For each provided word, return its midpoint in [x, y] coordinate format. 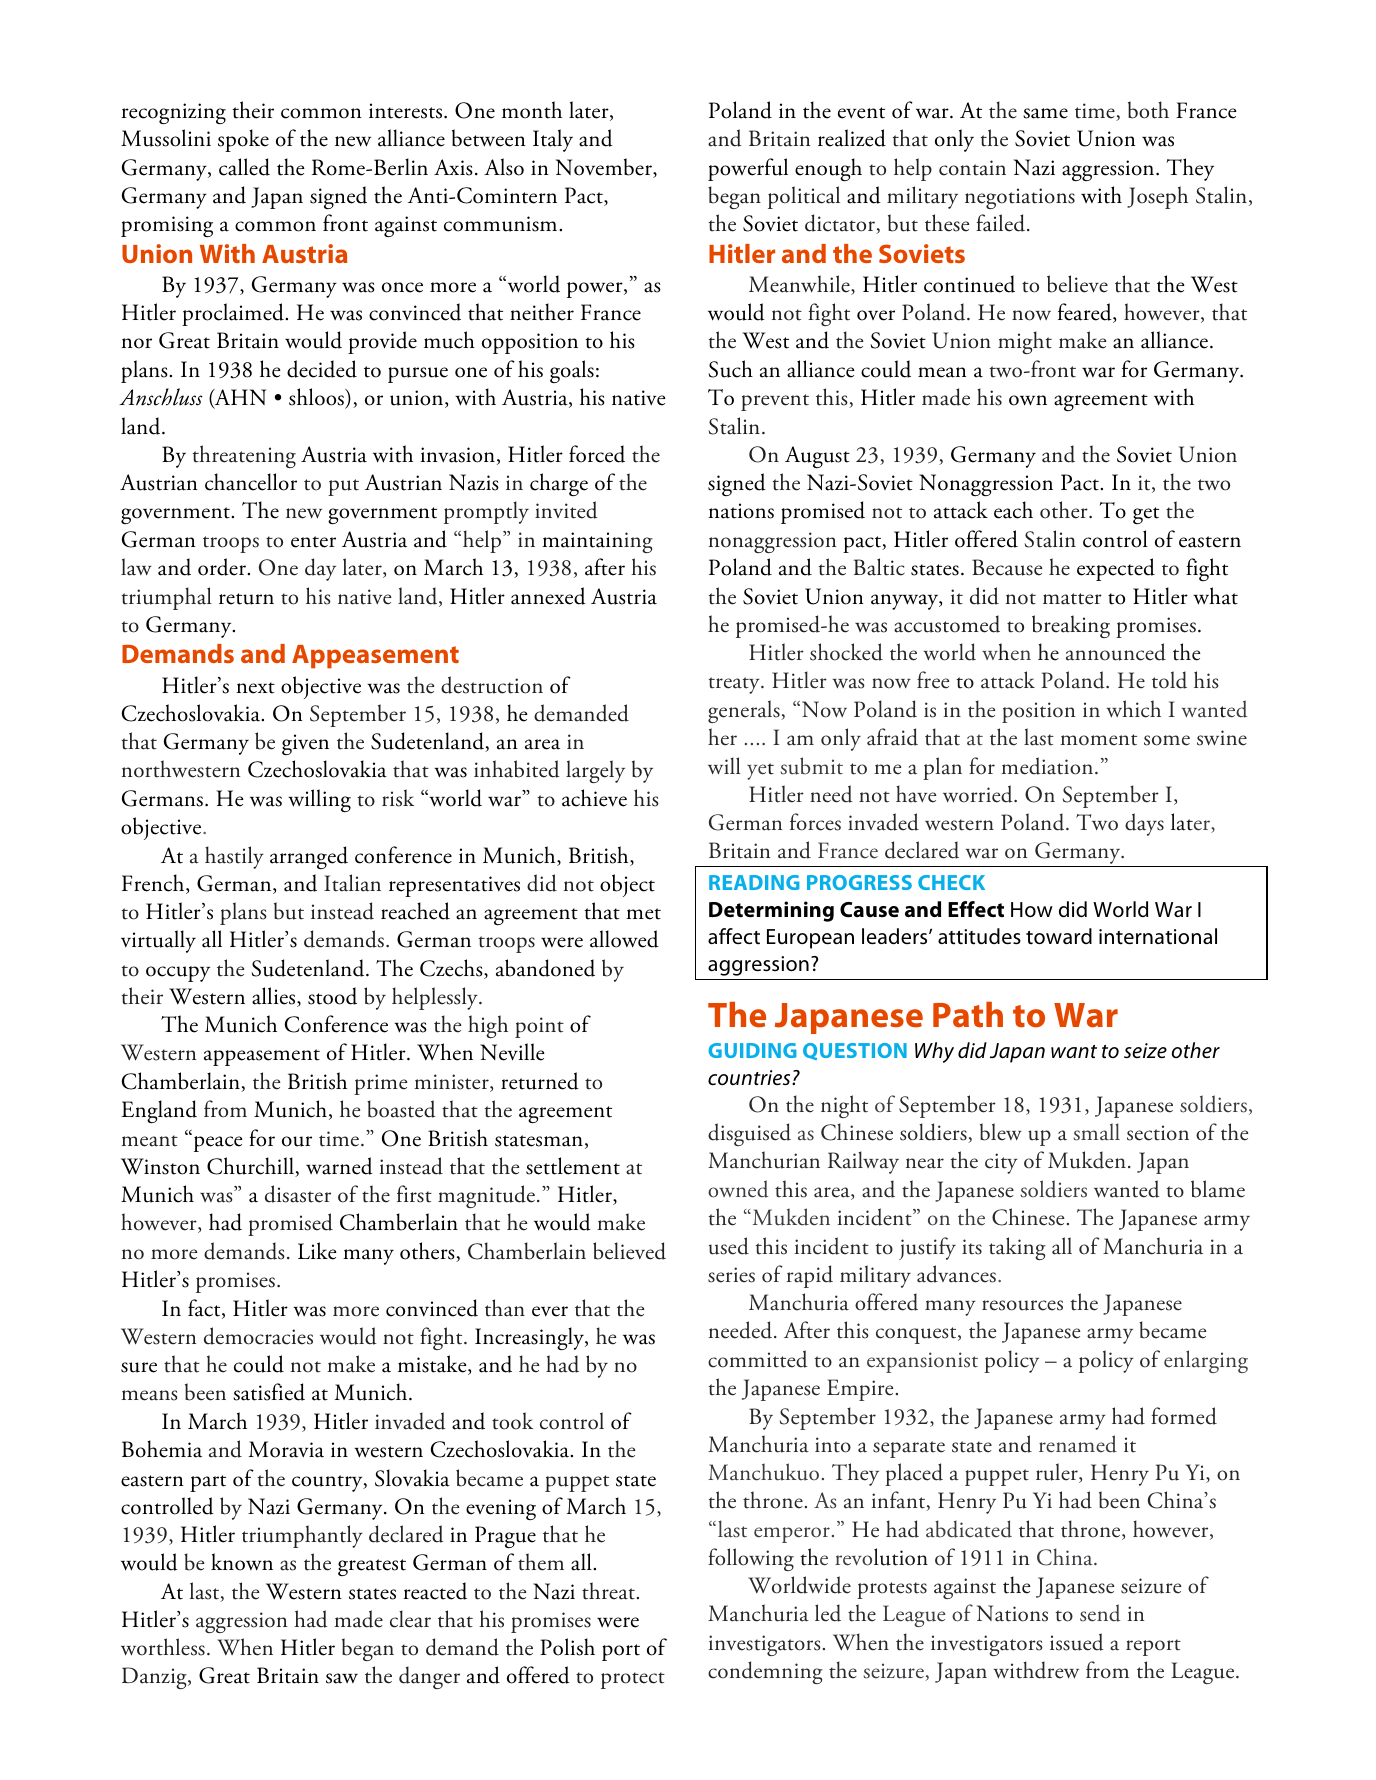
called [244, 167]
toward [1059, 936]
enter [313, 542]
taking [1017, 1248]
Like [317, 1251]
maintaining [597, 542]
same [1045, 113]
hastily [234, 857]
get [1146, 515]
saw [342, 1678]
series [731, 1275]
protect [633, 1680]
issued [1077, 1642]
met [643, 914]
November [605, 168]
